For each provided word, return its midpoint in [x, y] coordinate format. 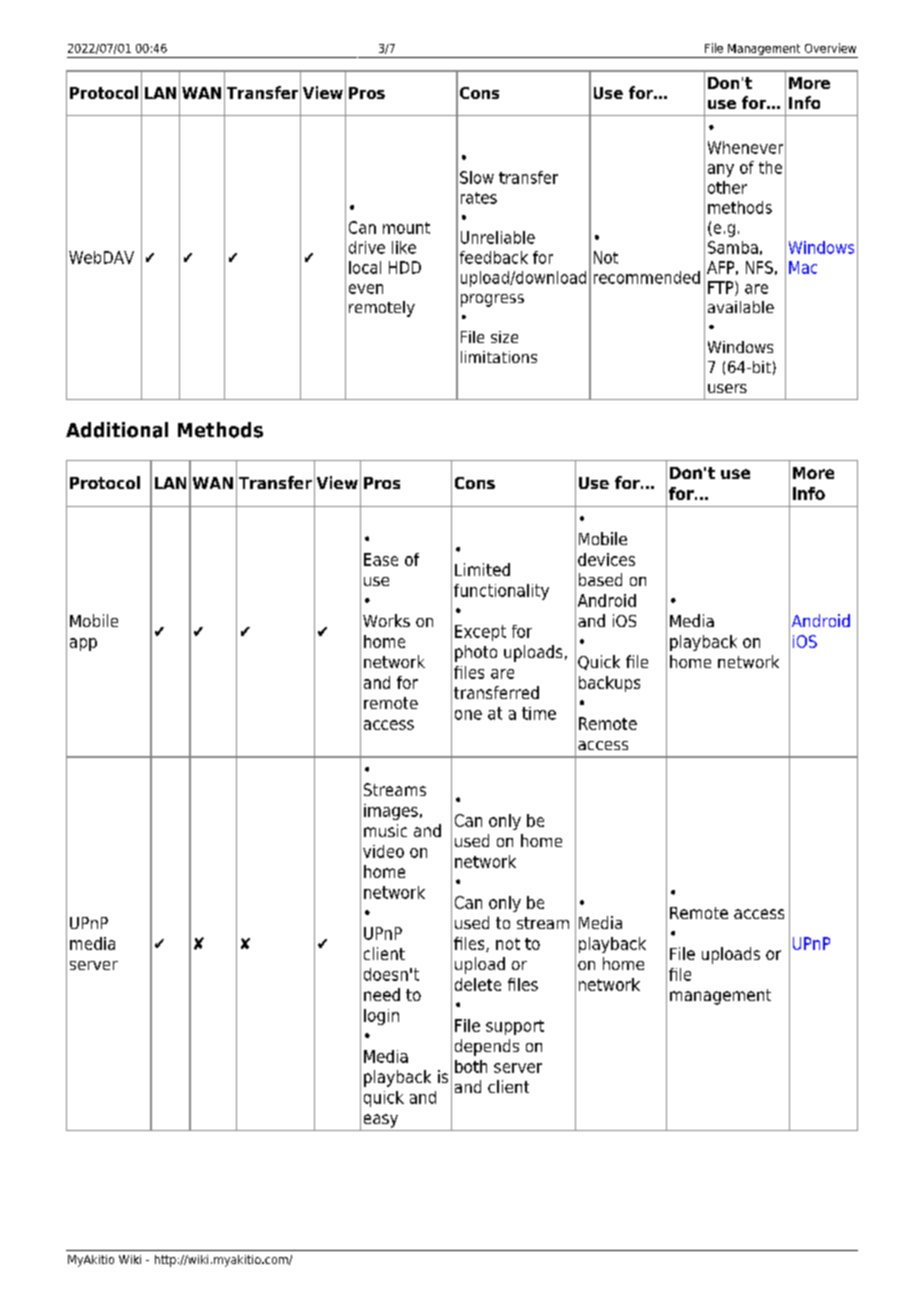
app [83, 644]
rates [479, 198]
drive [367, 247]
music [385, 830]
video [383, 851]
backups [609, 684]
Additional [117, 430]
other [727, 187]
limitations [499, 357]
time [539, 713]
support [515, 1027]
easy [381, 1121]
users [727, 388]
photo [476, 653]
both [471, 1066]
